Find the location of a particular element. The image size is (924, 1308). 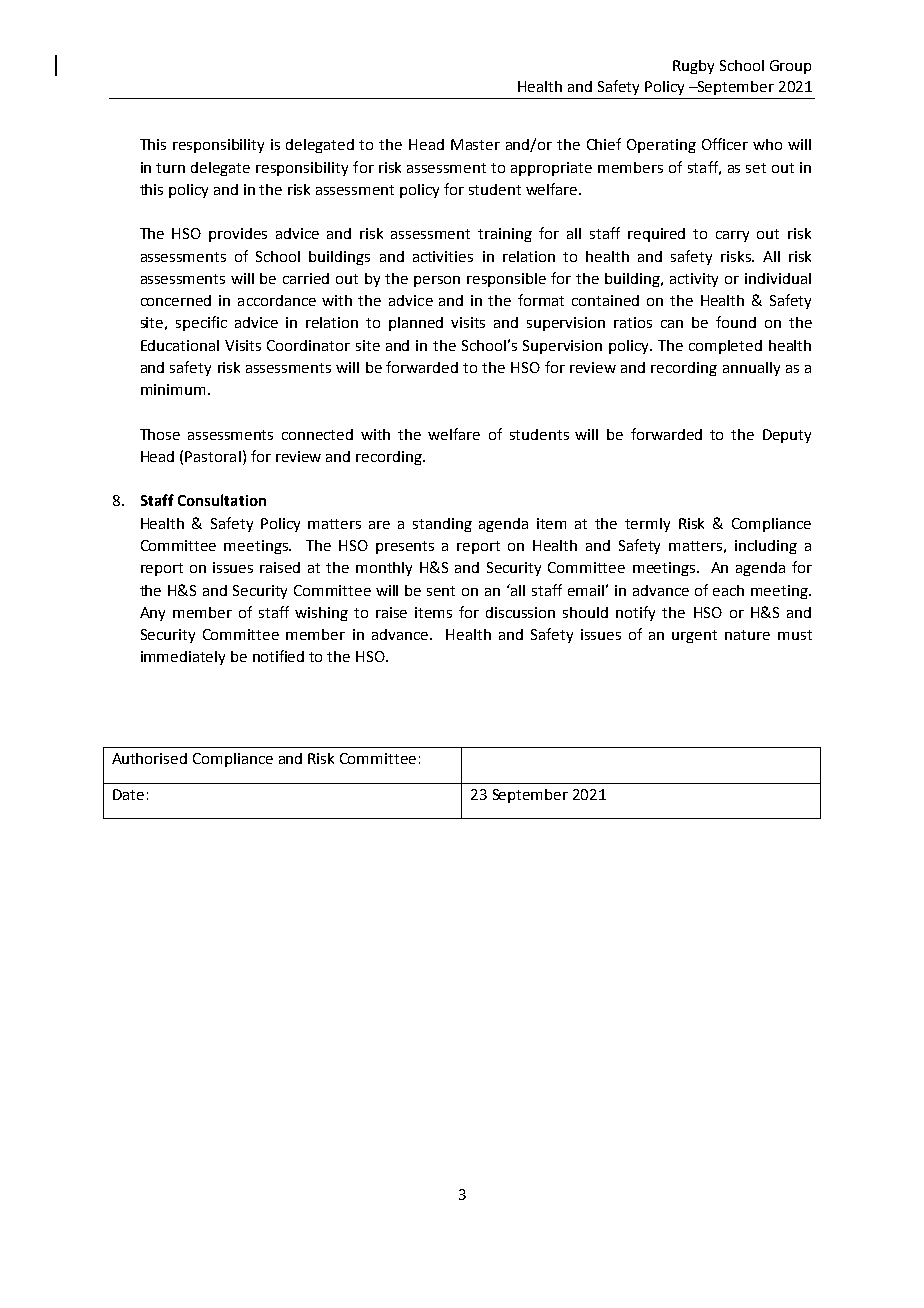

discussion is located at coordinates (520, 612).
